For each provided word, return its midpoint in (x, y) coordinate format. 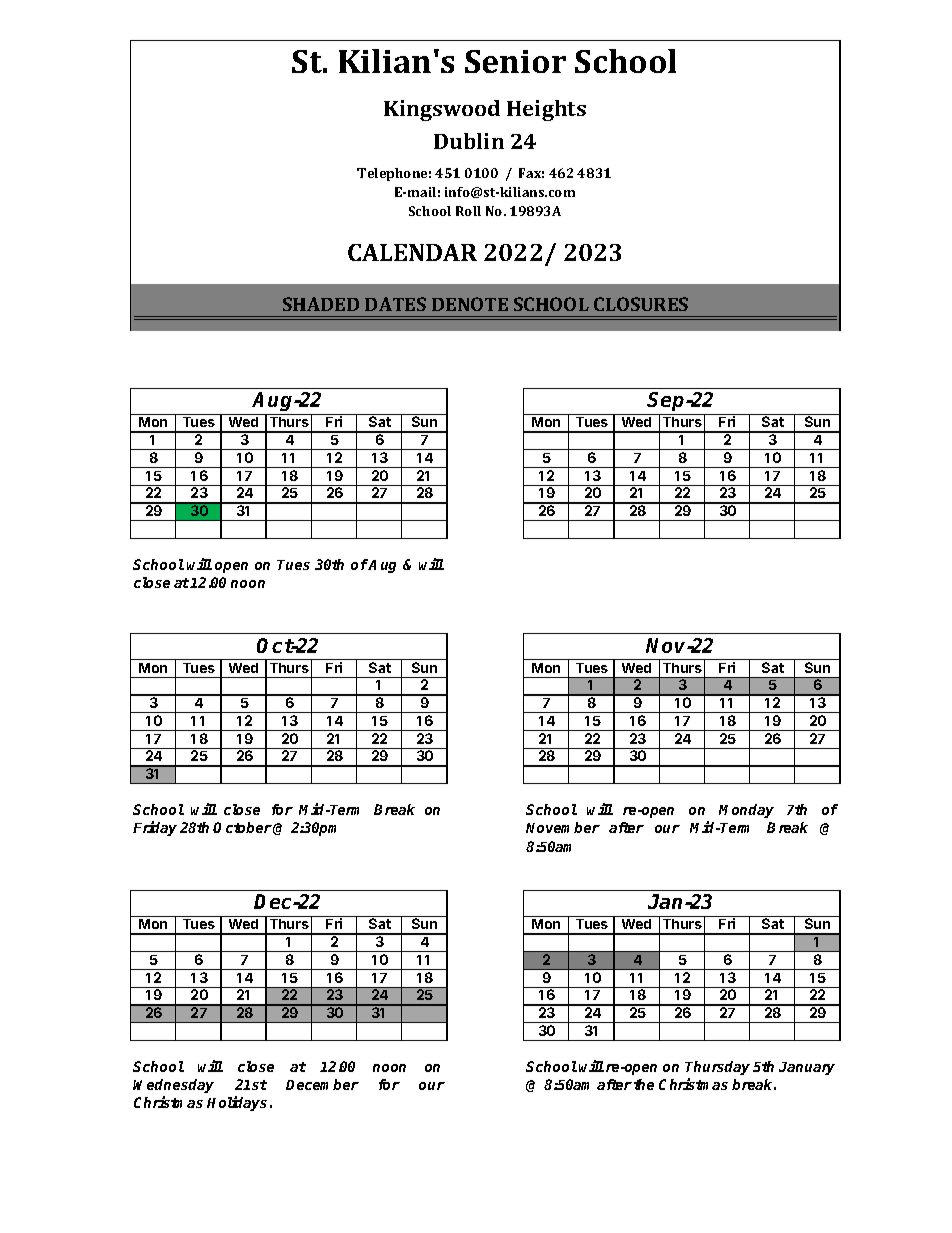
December (322, 1084)
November (563, 827)
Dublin (469, 141)
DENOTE (470, 304)
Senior (515, 61)
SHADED (321, 304)
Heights (546, 110)
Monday (746, 811)
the (644, 1084)
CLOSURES (641, 304)
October (242, 827)
